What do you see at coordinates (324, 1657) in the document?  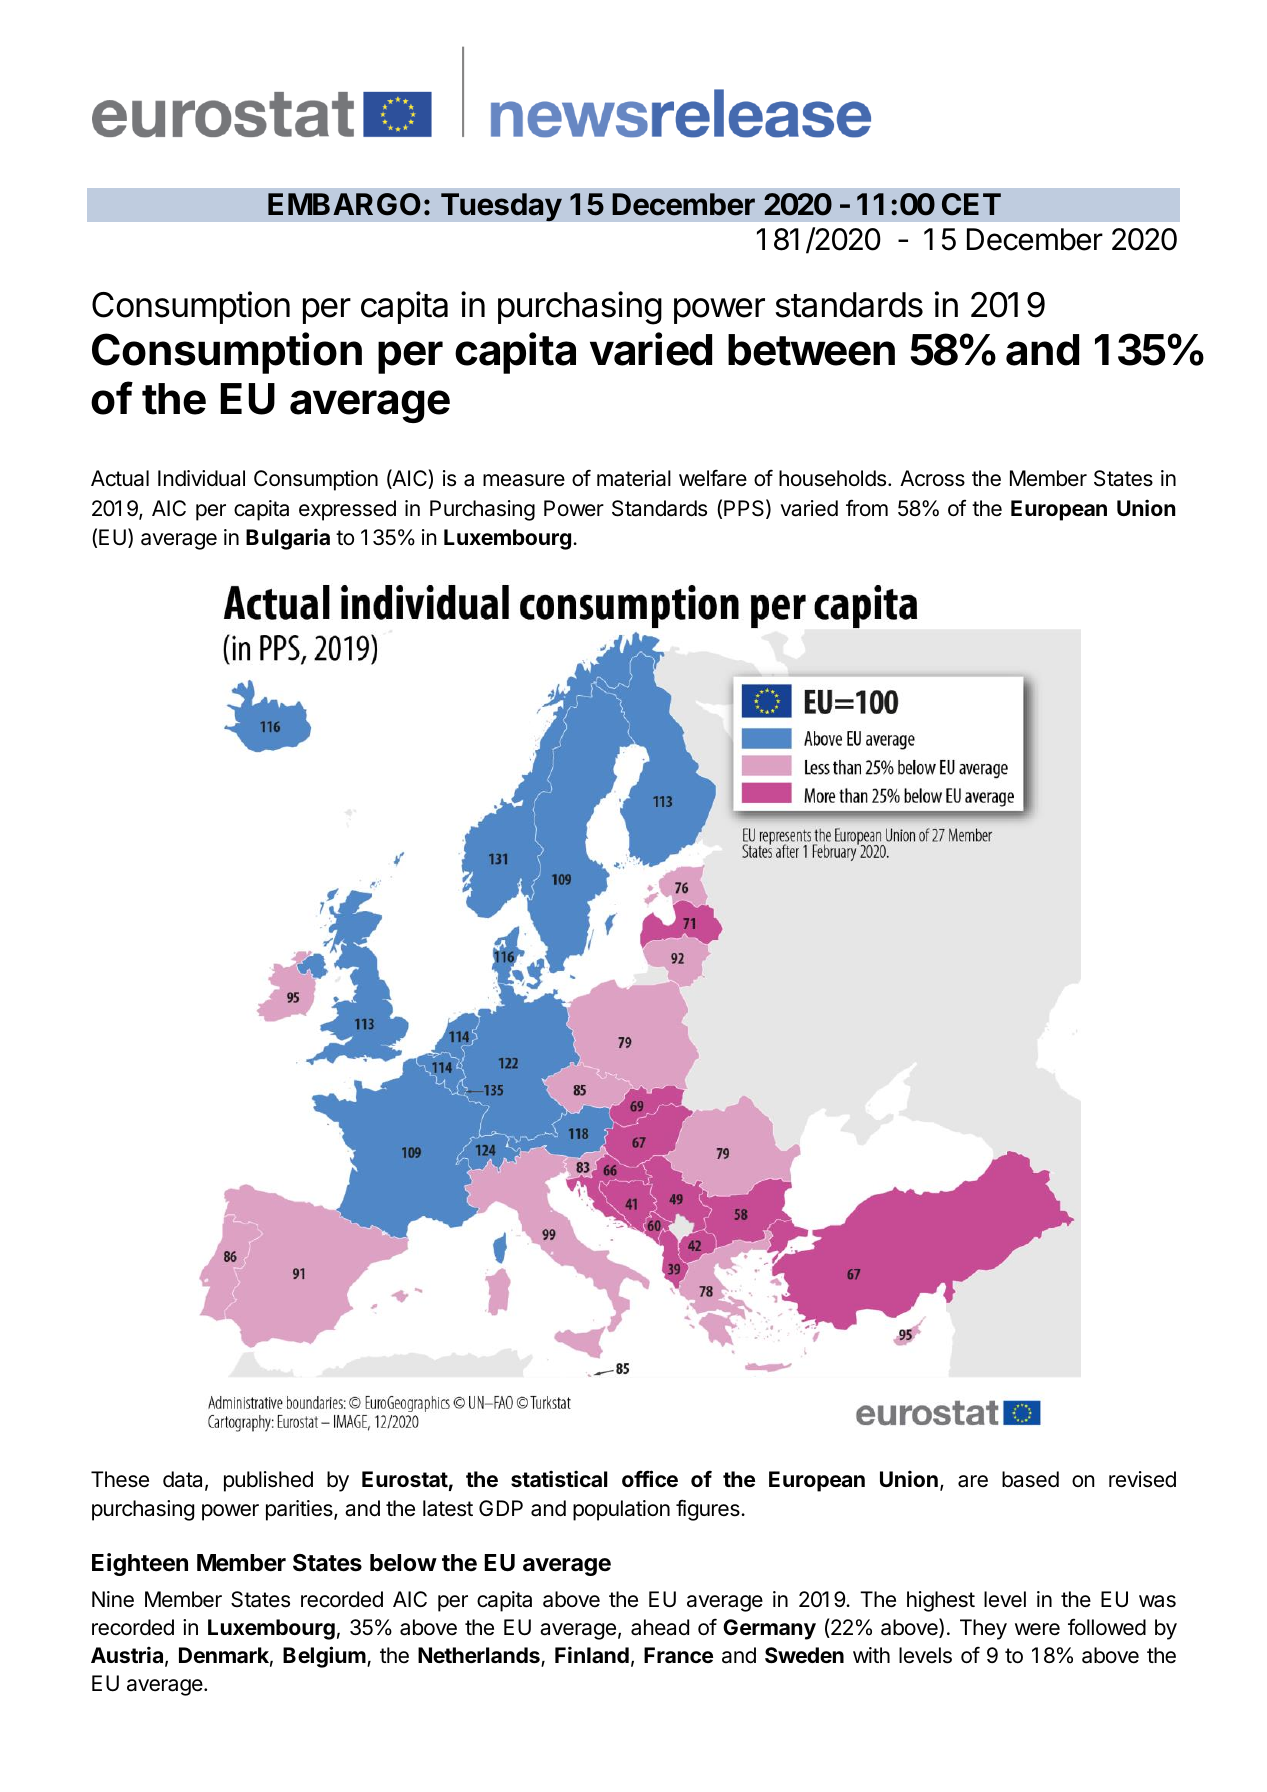 I see `Belgium` at bounding box center [324, 1657].
